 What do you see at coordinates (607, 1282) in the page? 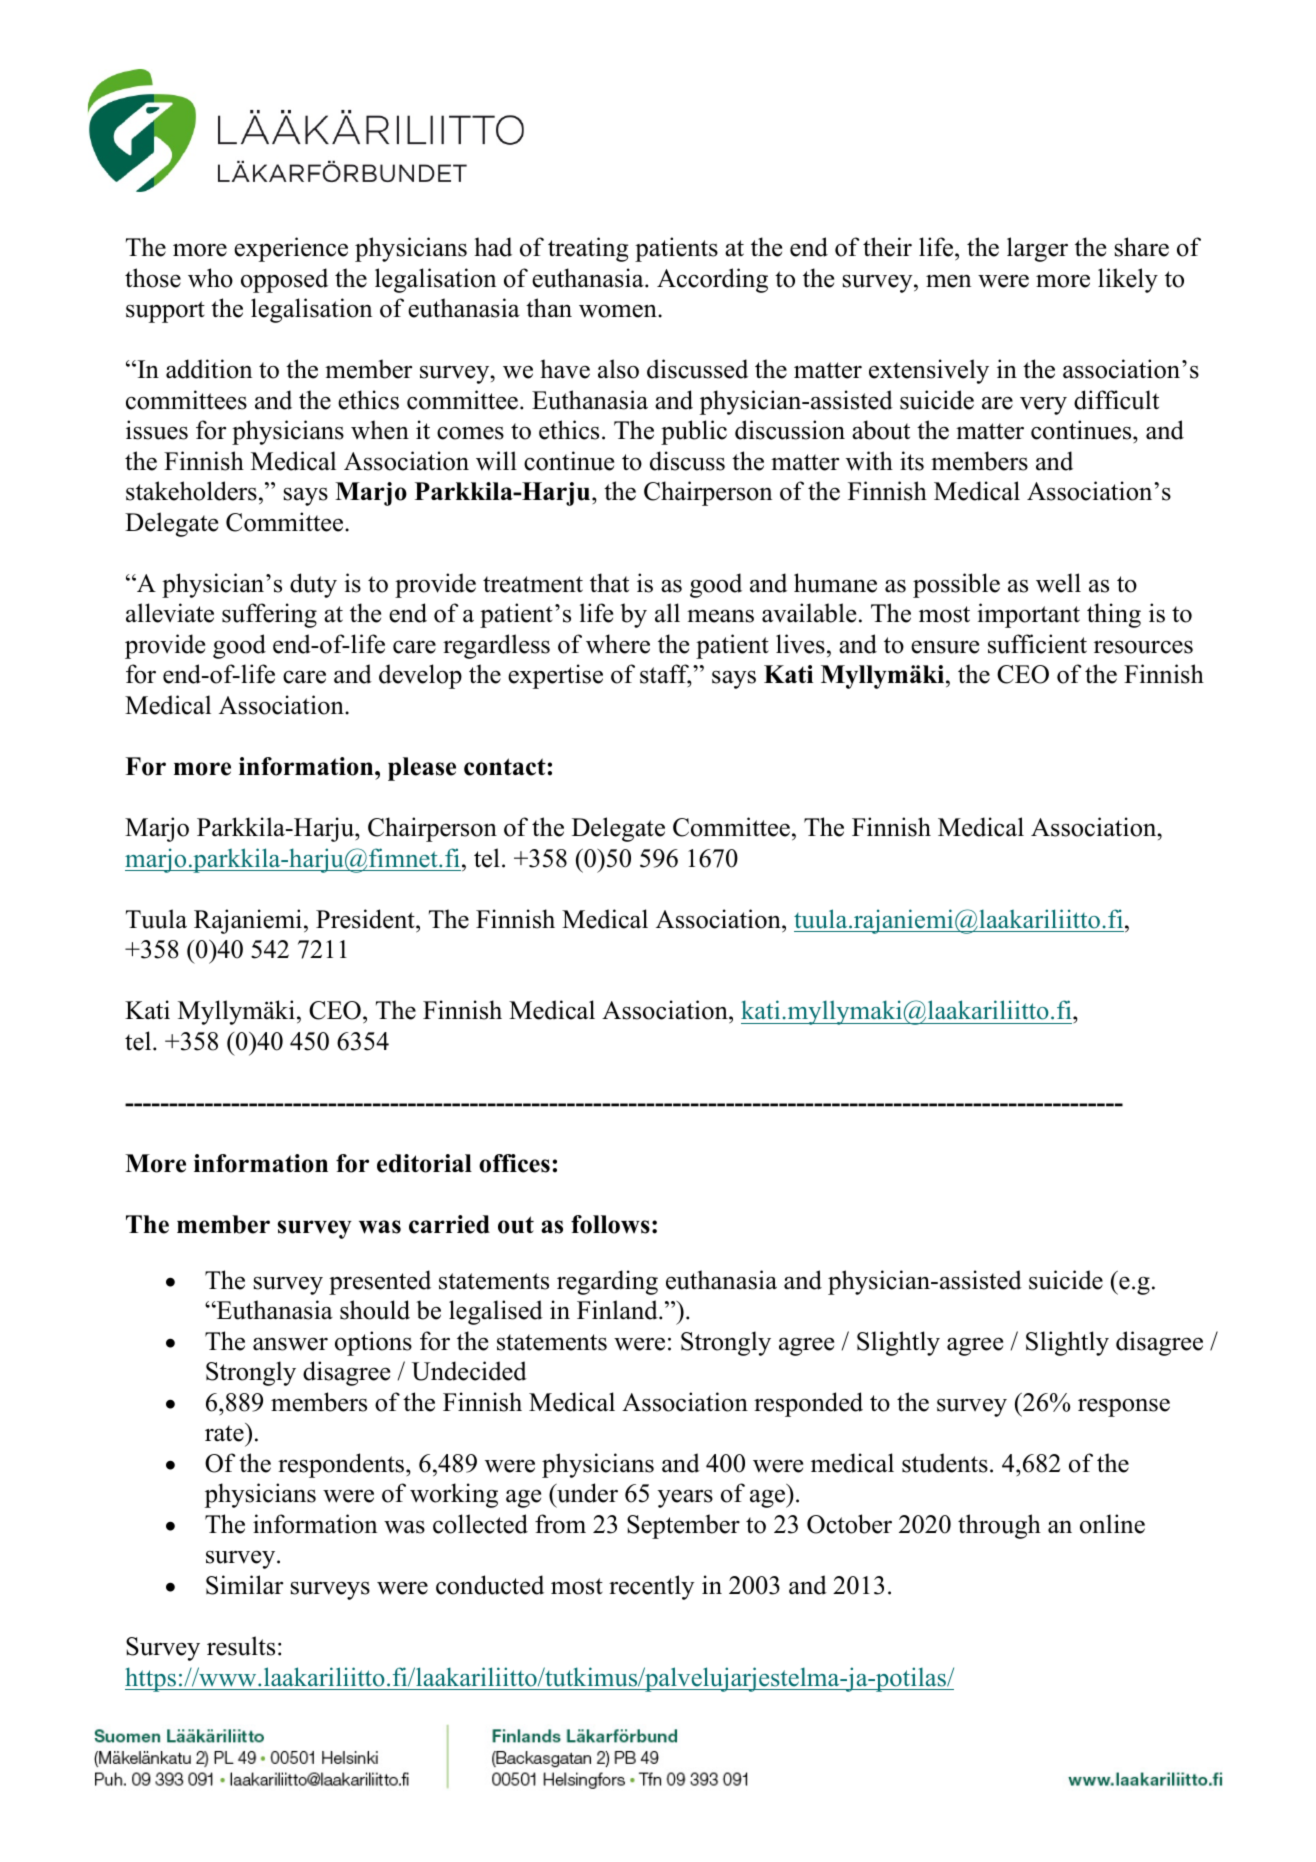
I see `regarding` at bounding box center [607, 1282].
